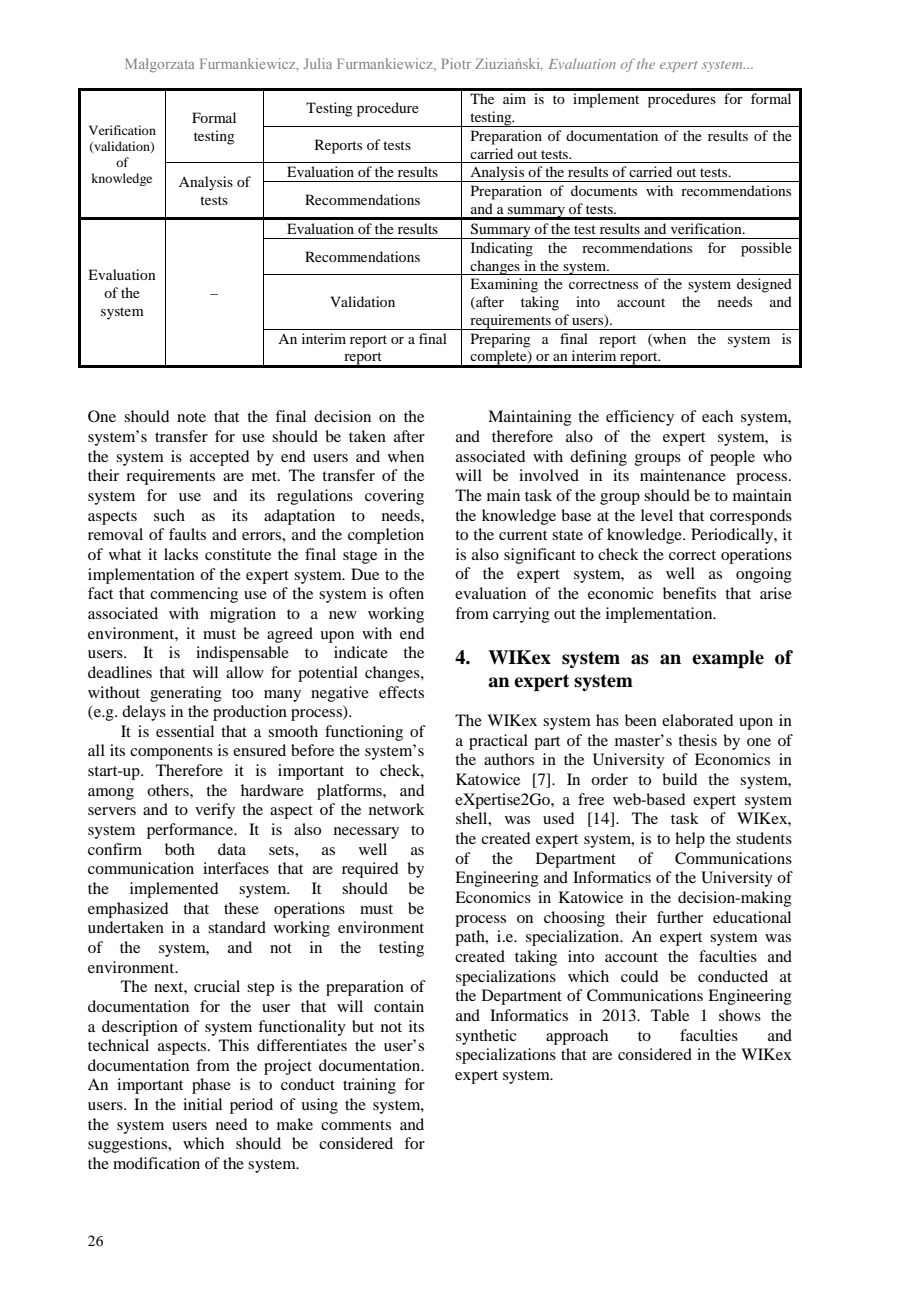 The image size is (924, 1308). What do you see at coordinates (318, 63) in the page?
I see `Julia` at bounding box center [318, 63].
